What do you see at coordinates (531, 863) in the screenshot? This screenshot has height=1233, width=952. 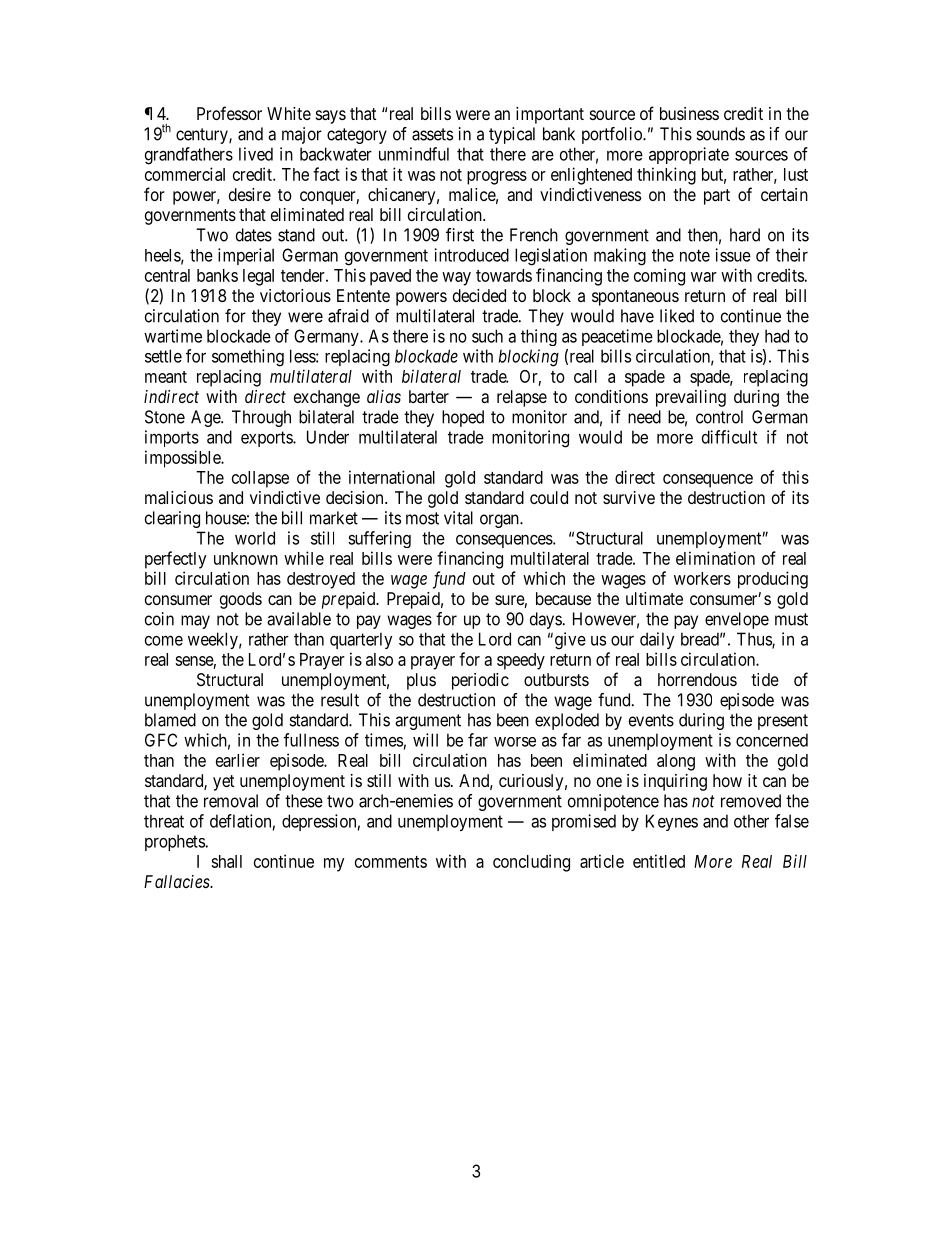 I see `concluding` at bounding box center [531, 863].
